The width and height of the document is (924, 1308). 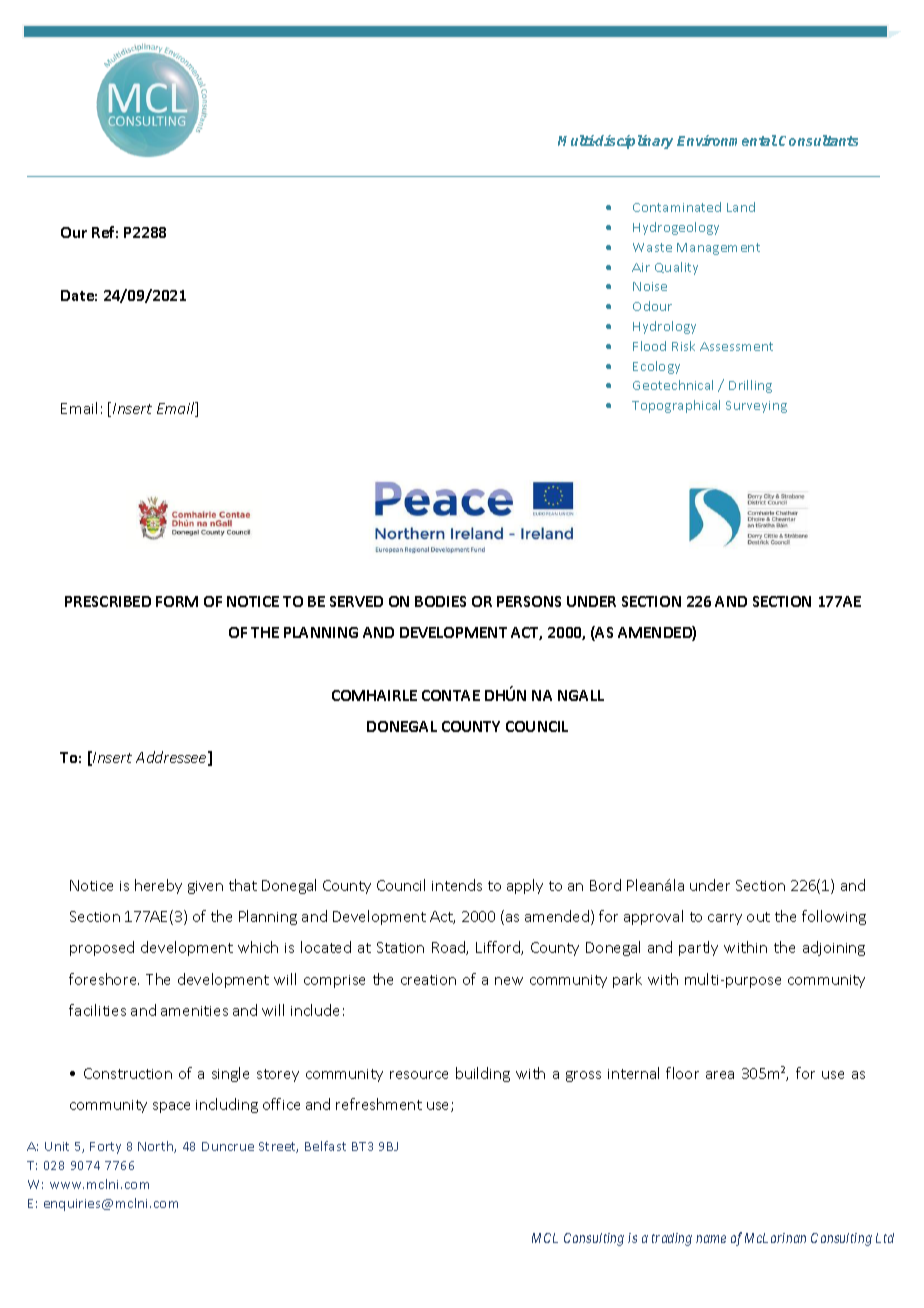 I want to click on PRESCRIBED, so click(x=108, y=601).
